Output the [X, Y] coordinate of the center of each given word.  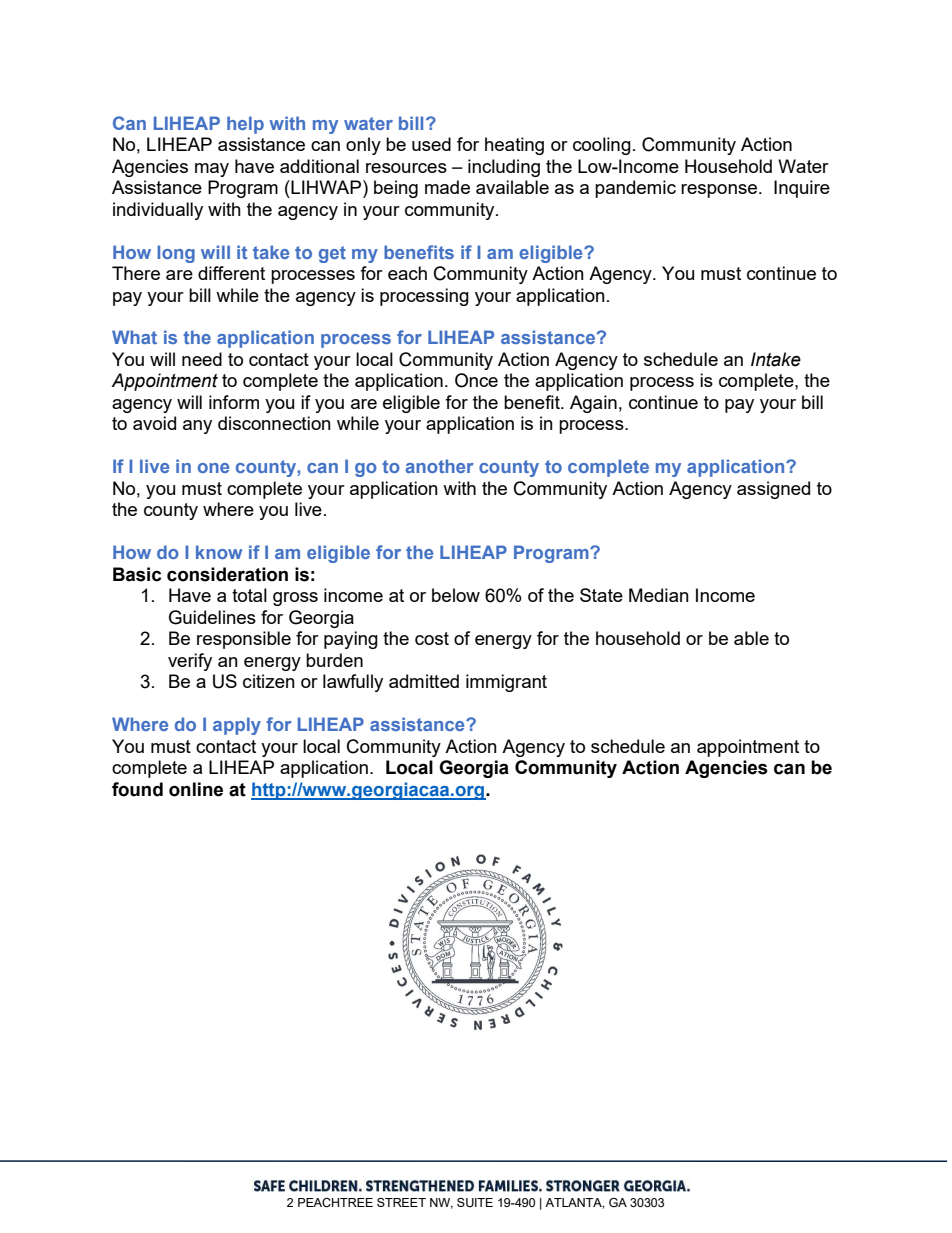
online [196, 789]
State [601, 595]
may [212, 170]
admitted [424, 681]
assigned [773, 490]
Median [659, 595]
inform [234, 402]
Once [476, 380]
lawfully [353, 683]
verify [190, 662]
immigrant [506, 683]
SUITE [475, 1202]
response [719, 191]
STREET [401, 1202]
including [504, 168]
